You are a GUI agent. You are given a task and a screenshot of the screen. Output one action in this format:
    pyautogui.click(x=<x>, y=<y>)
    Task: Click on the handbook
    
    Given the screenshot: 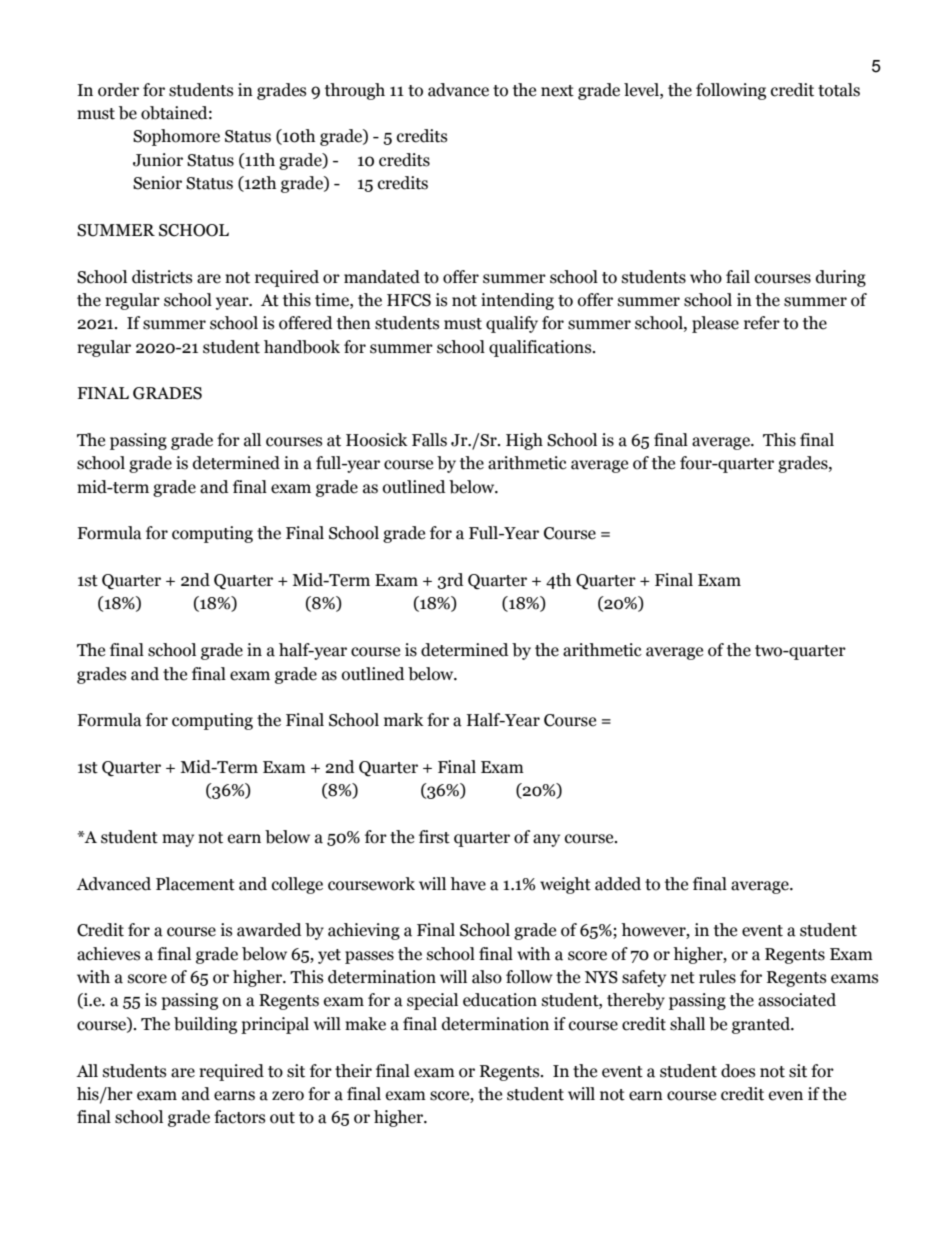 What is the action you would take?
    pyautogui.click(x=302, y=347)
